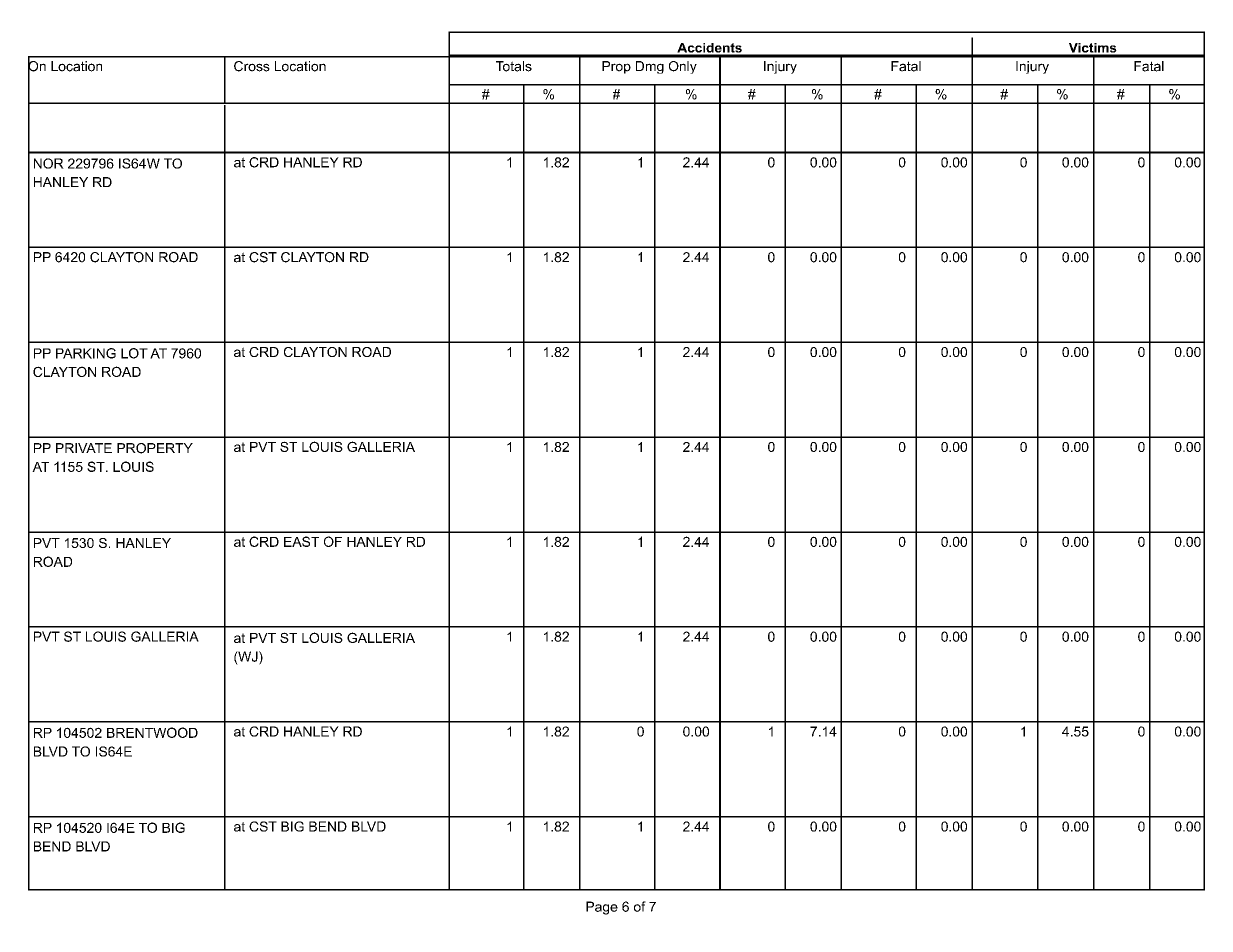 This screenshot has width=1233, height=952. What do you see at coordinates (84, 448) in the screenshot?
I see `PRIVATE` at bounding box center [84, 448].
